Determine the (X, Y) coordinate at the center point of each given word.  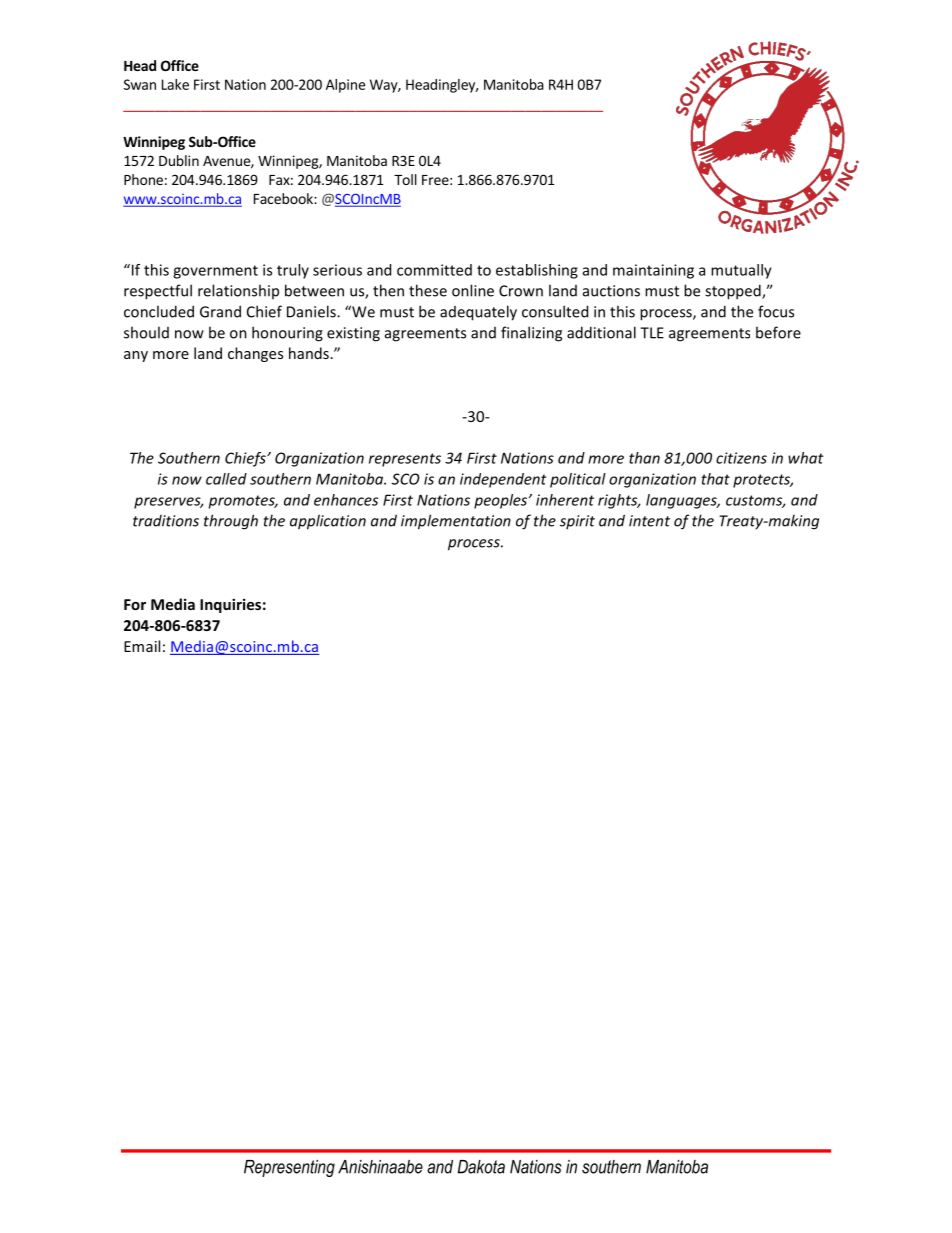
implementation (456, 522)
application (328, 522)
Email (142, 646)
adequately (478, 313)
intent (649, 521)
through (231, 522)
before (778, 332)
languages (682, 501)
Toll (405, 179)
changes (255, 354)
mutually (741, 271)
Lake (175, 84)
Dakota (481, 1167)
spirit (577, 522)
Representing (289, 1168)
